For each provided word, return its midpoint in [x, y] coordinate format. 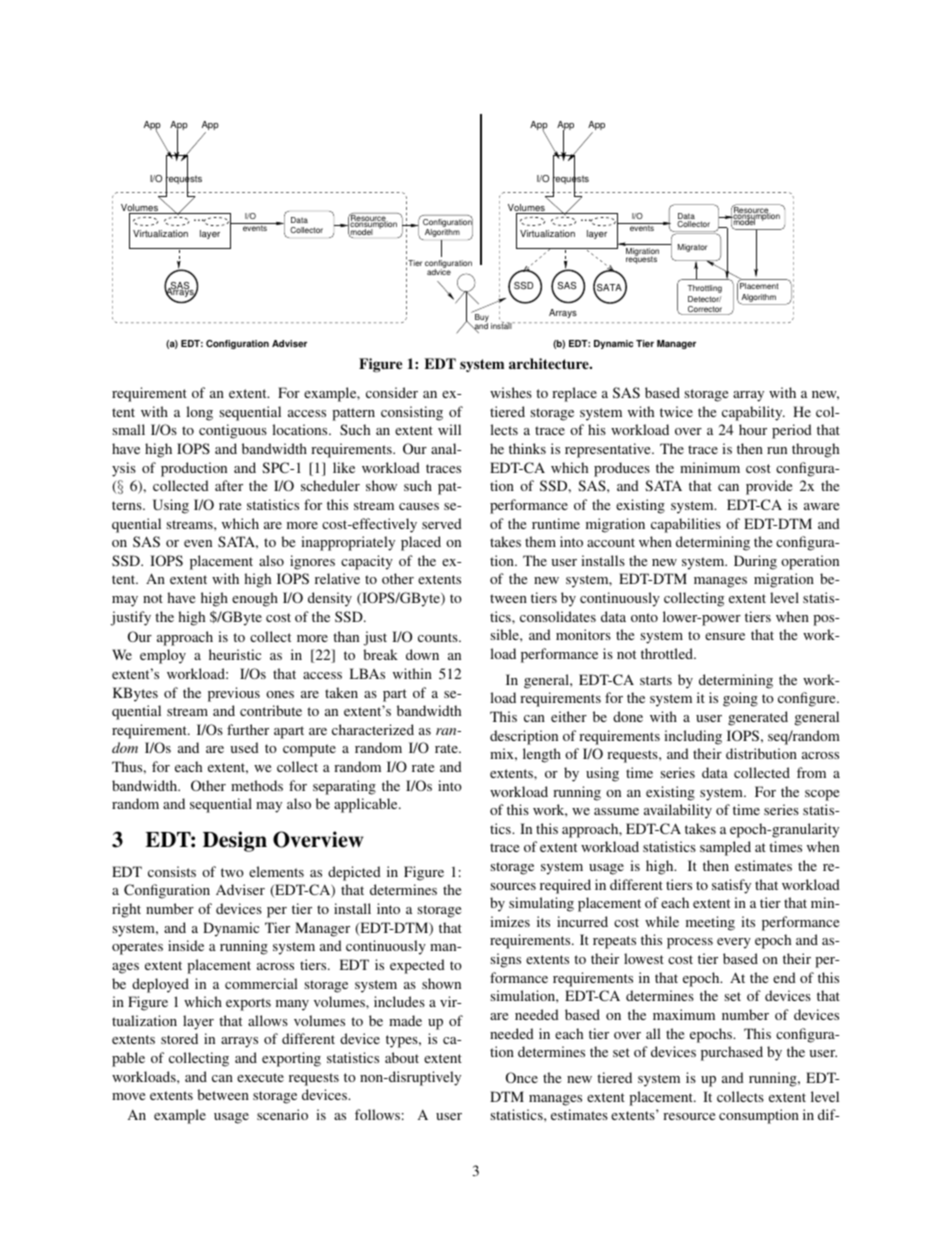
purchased [732, 1053]
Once [522, 1077]
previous [234, 694]
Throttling [704, 289]
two [232, 872]
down [422, 654]
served [442, 523]
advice [439, 271]
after [229, 485]
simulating [541, 904]
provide [769, 487]
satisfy [731, 886]
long [199, 413]
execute [260, 1077]
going [740, 699]
